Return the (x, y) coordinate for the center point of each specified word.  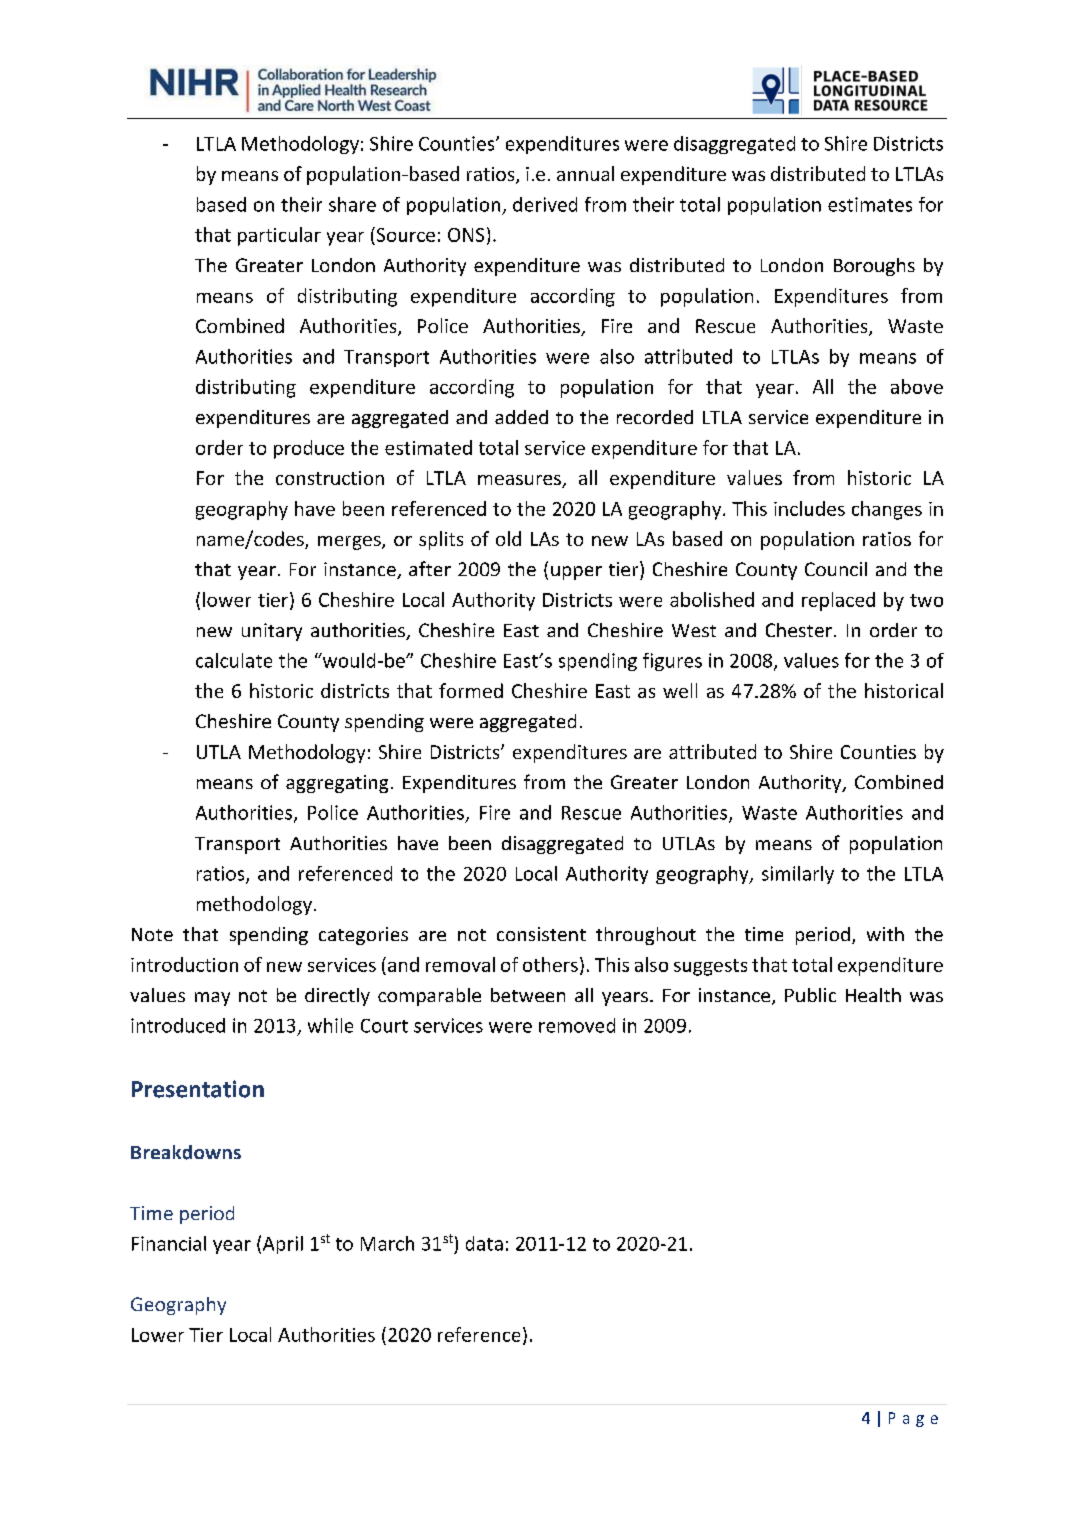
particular (279, 236)
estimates (870, 204)
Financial (169, 1243)
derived (545, 204)
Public (810, 995)
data (484, 1243)
